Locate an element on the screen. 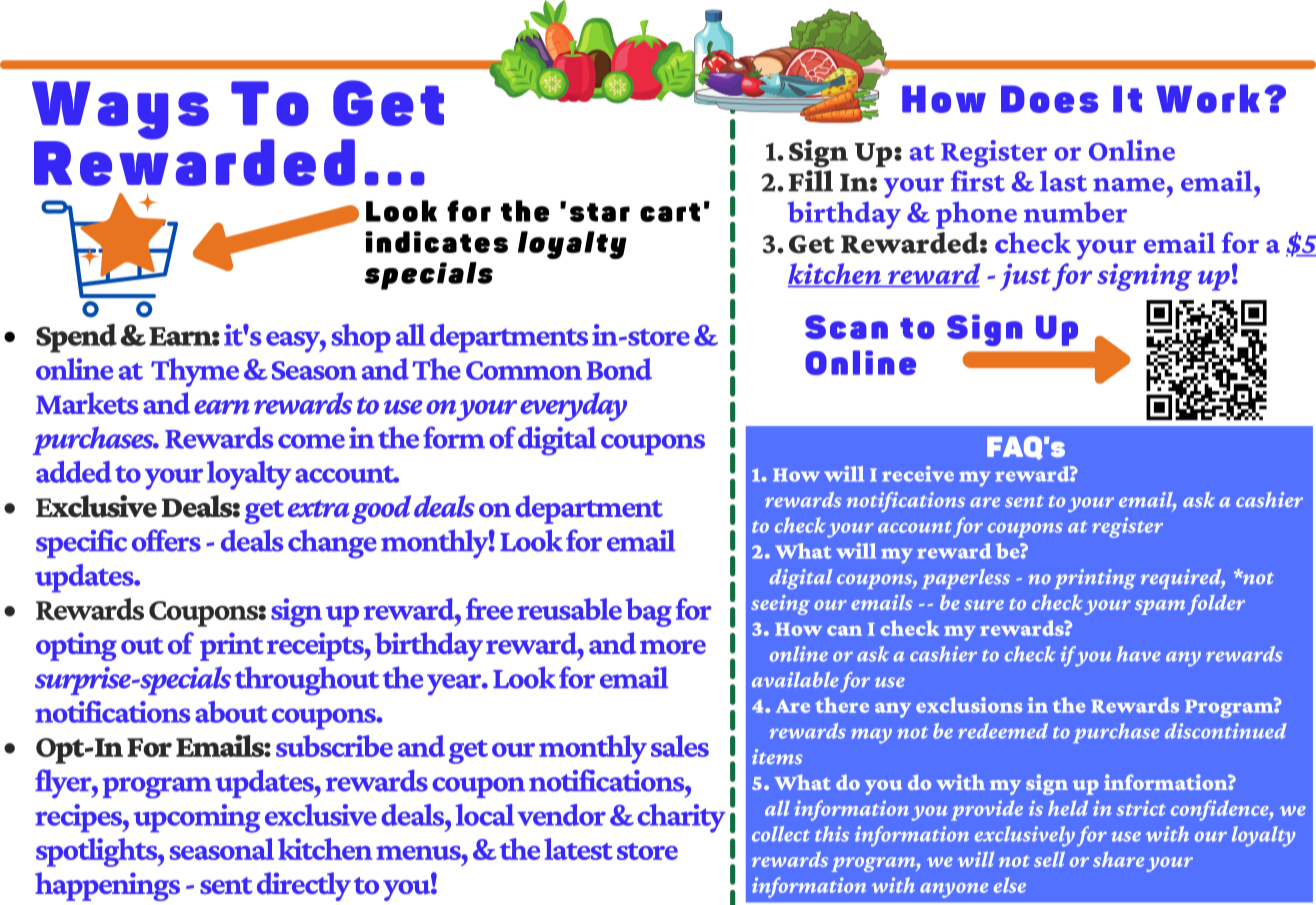 The width and height of the screenshot is (1316, 905). seeing is located at coordinates (780, 605).
